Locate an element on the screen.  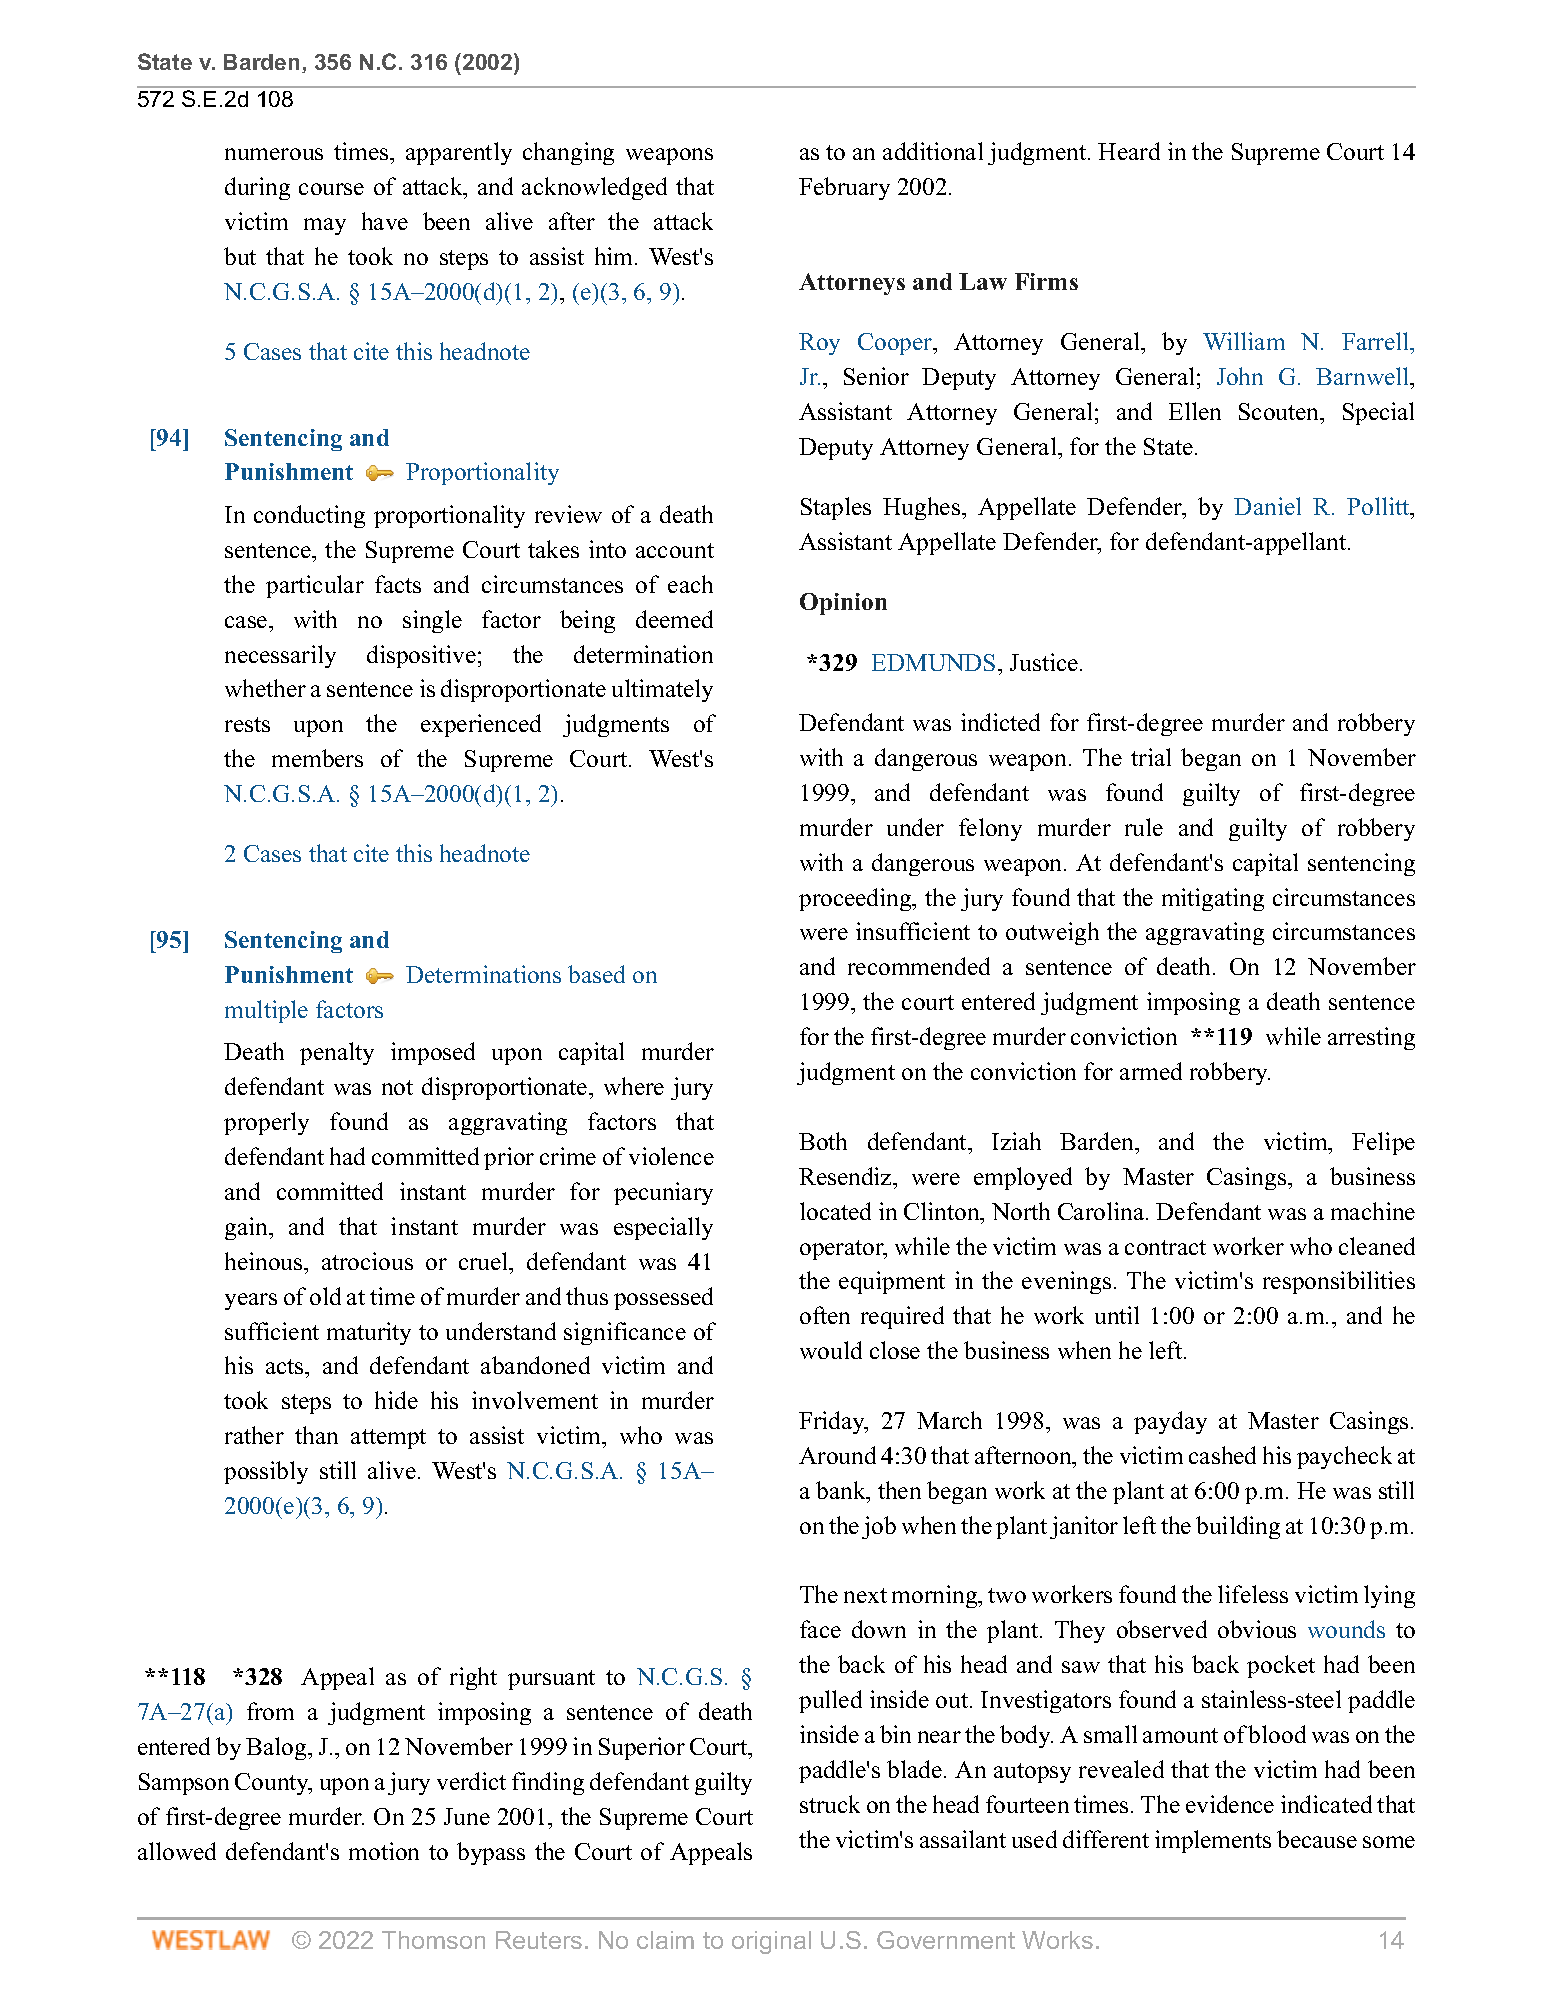
often is located at coordinates (825, 1315).
